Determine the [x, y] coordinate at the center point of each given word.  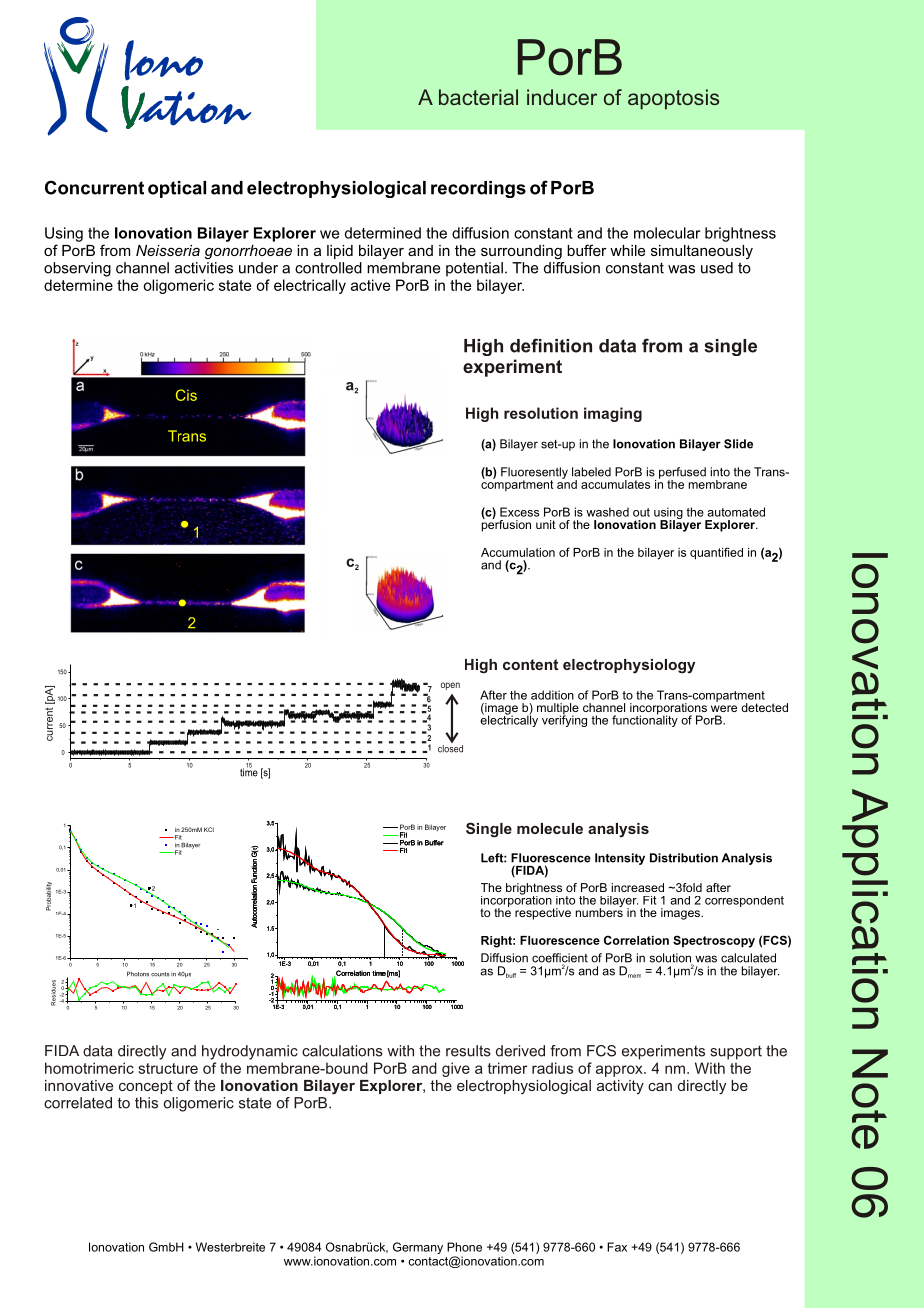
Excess [519, 512]
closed [450, 749]
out [641, 512]
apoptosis [673, 99]
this [146, 1103]
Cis [186, 395]
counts [160, 974]
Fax [617, 1247]
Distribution [684, 858]
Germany [418, 1248]
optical [177, 189]
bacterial [478, 97]
